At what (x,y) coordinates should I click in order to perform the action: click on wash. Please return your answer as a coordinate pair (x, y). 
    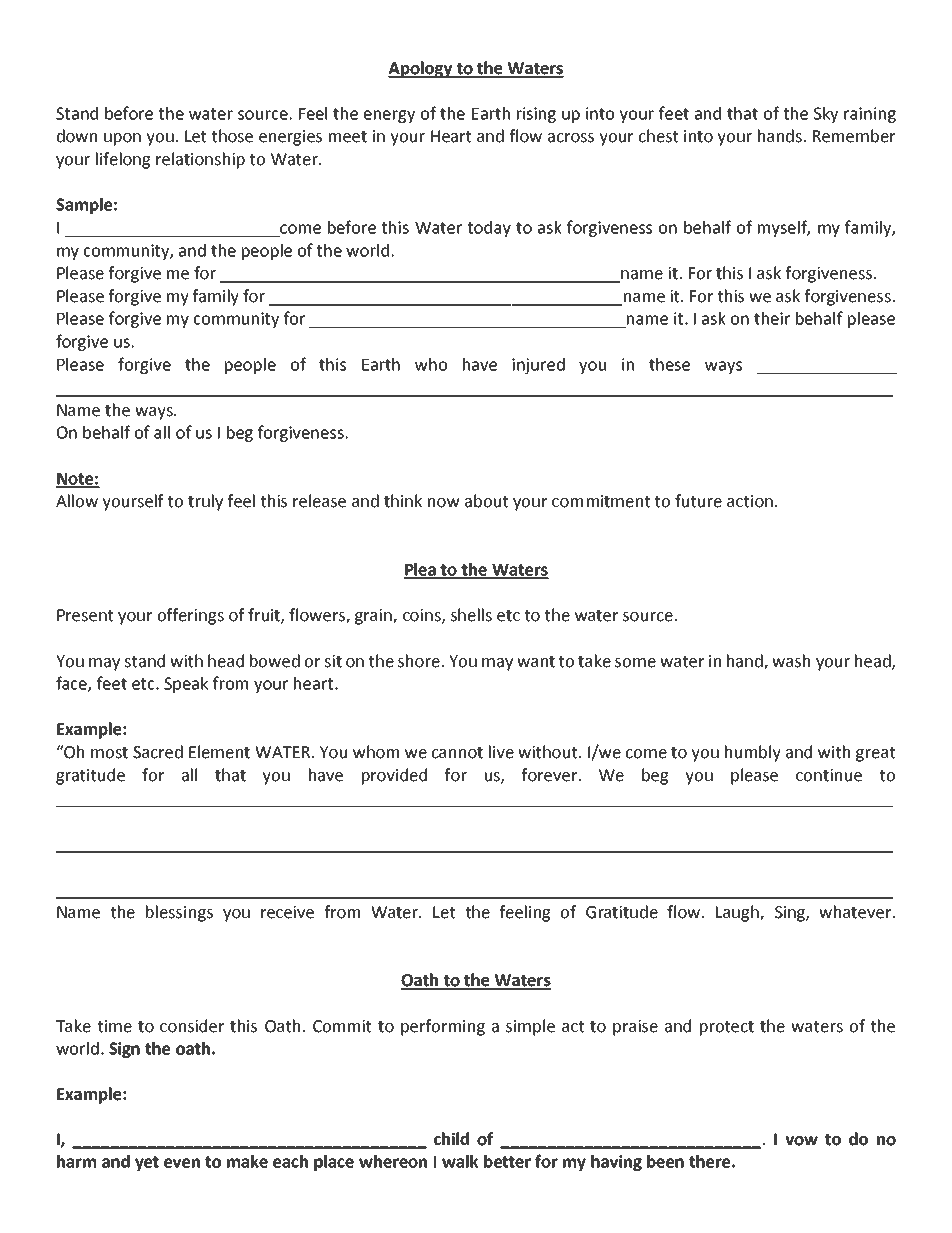
    Looking at the image, I should click on (791, 661).
